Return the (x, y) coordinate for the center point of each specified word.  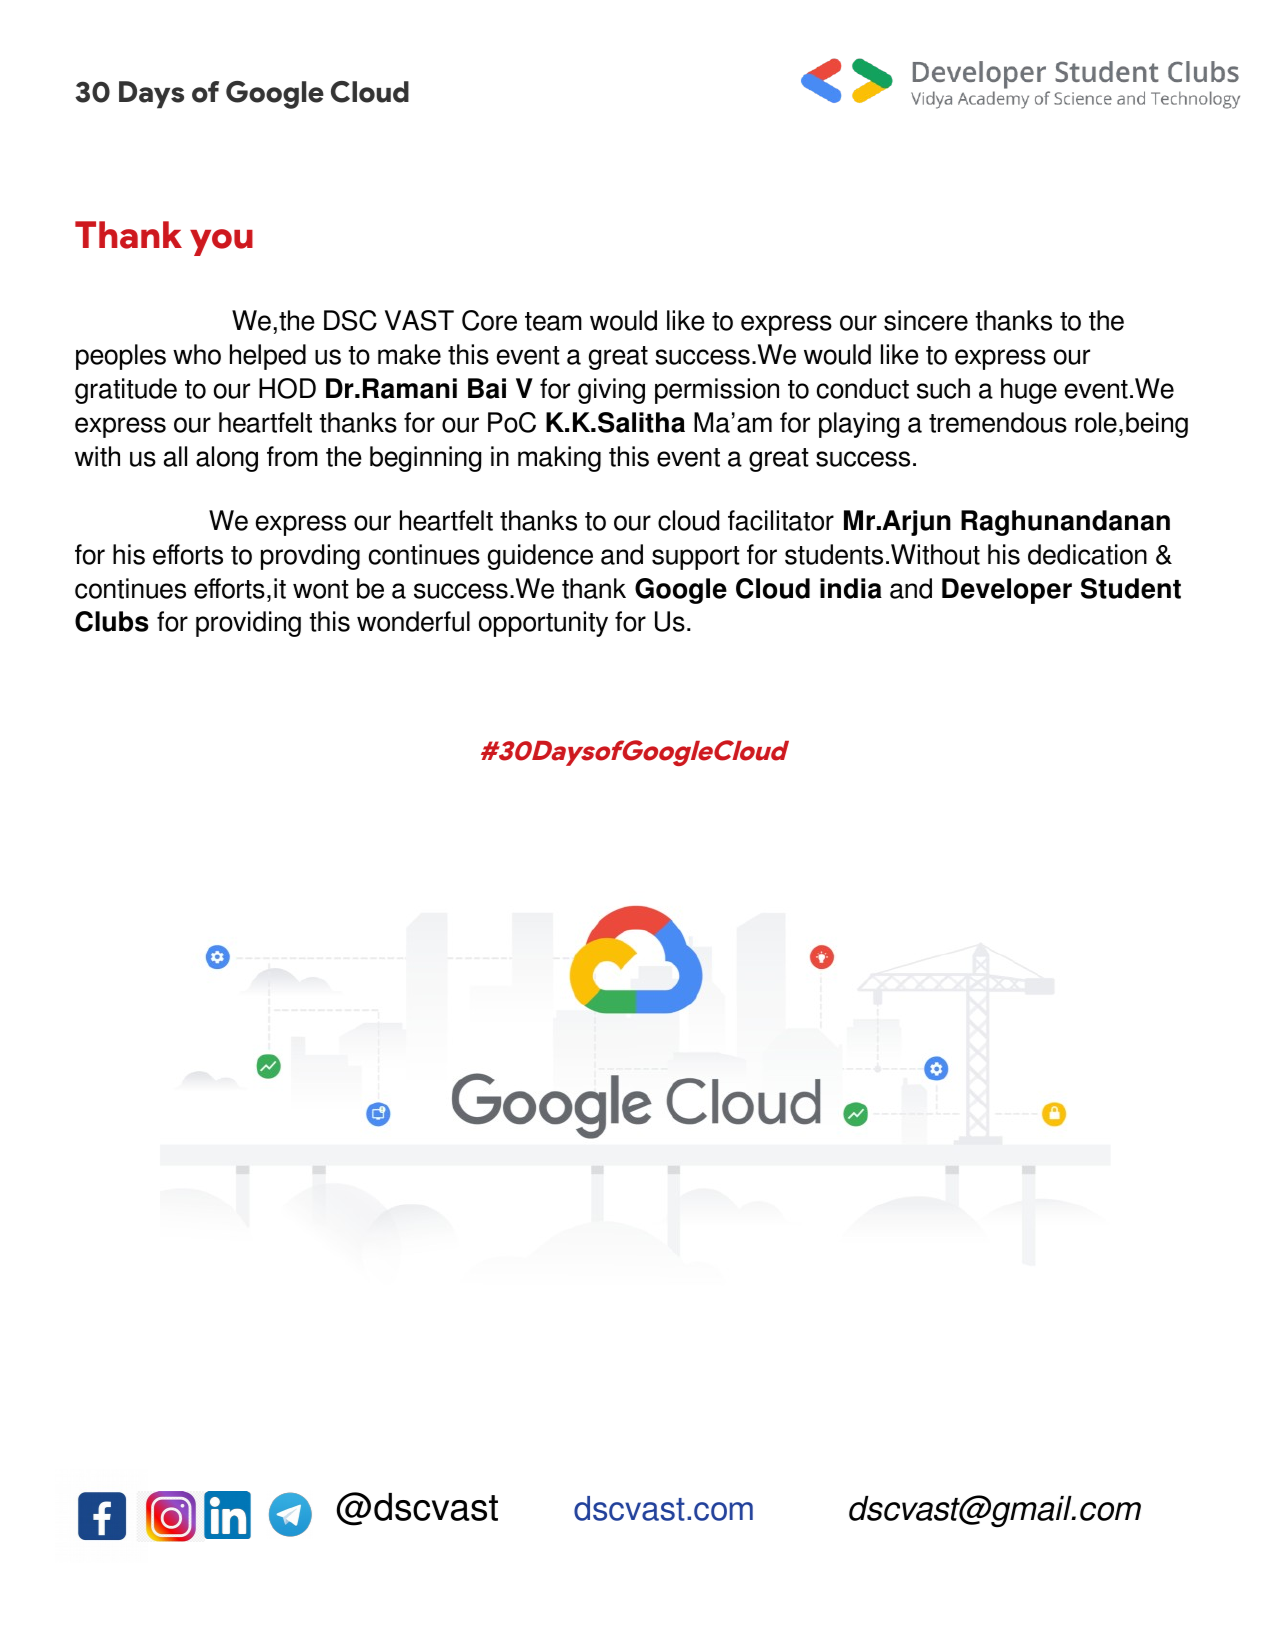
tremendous (998, 422)
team (553, 321)
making (559, 459)
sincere (926, 320)
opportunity (543, 624)
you (221, 242)
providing (248, 624)
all (175, 456)
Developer (1007, 591)
